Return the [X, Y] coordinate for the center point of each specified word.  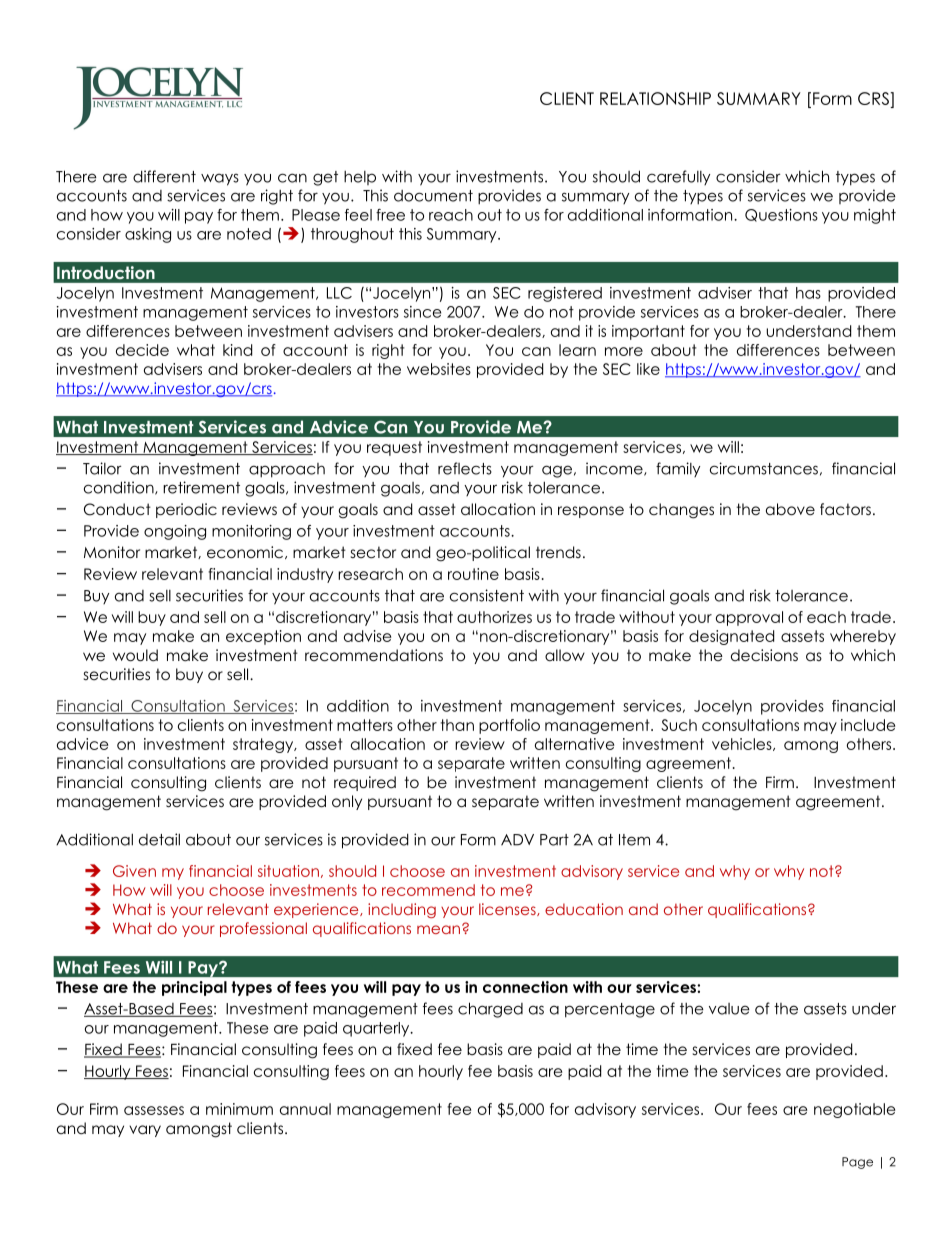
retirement [201, 487]
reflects [465, 468]
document [433, 196]
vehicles [743, 744]
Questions [781, 215]
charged [490, 1010]
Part [554, 840]
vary [145, 1131]
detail [159, 839]
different [164, 176]
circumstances [764, 468]
